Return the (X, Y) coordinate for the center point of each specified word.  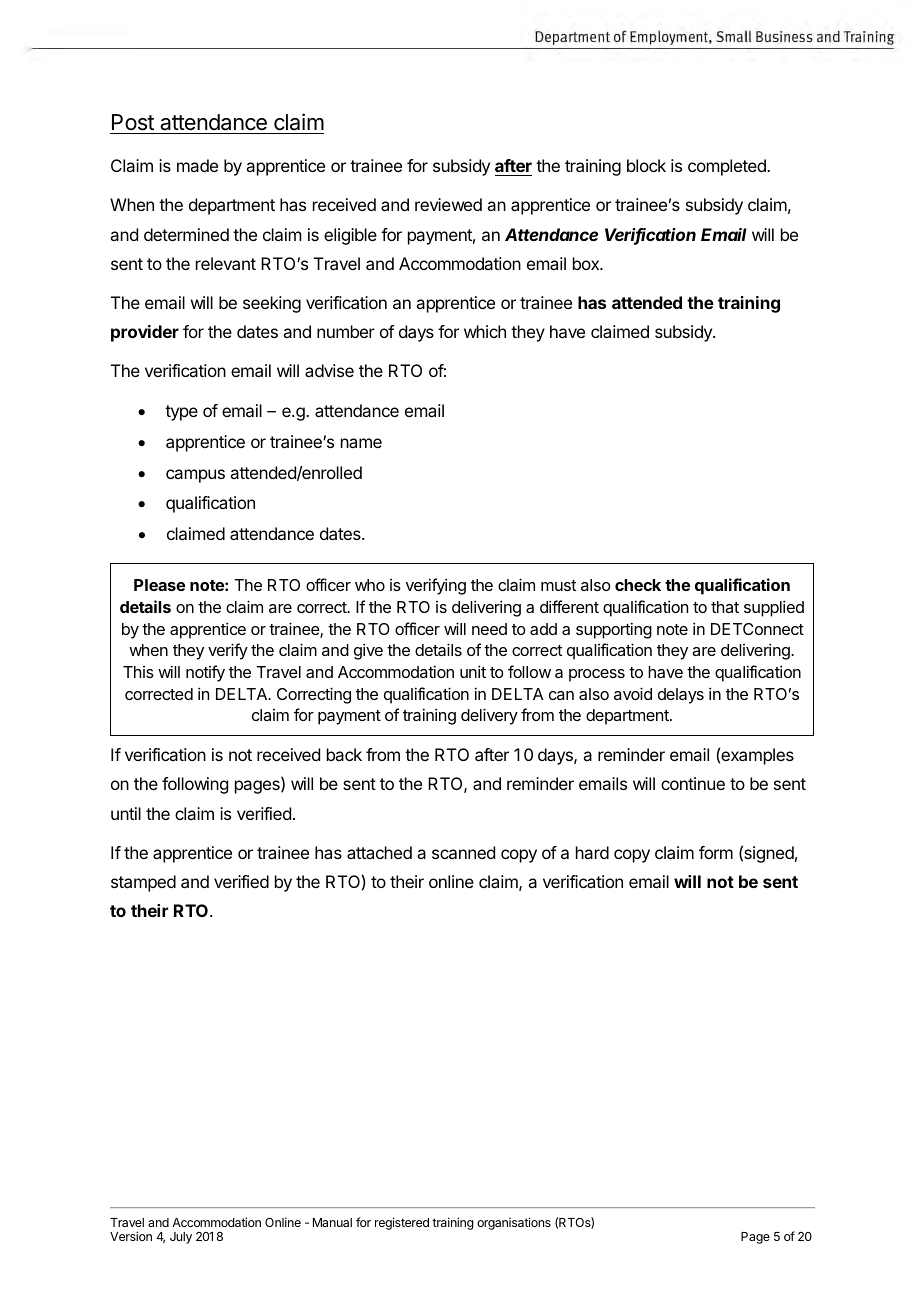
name (361, 443)
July (181, 1238)
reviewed (448, 204)
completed (728, 167)
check (638, 585)
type (181, 413)
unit (473, 671)
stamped (143, 883)
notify (205, 673)
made (197, 165)
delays (681, 696)
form (716, 852)
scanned (463, 852)
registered (402, 1223)
